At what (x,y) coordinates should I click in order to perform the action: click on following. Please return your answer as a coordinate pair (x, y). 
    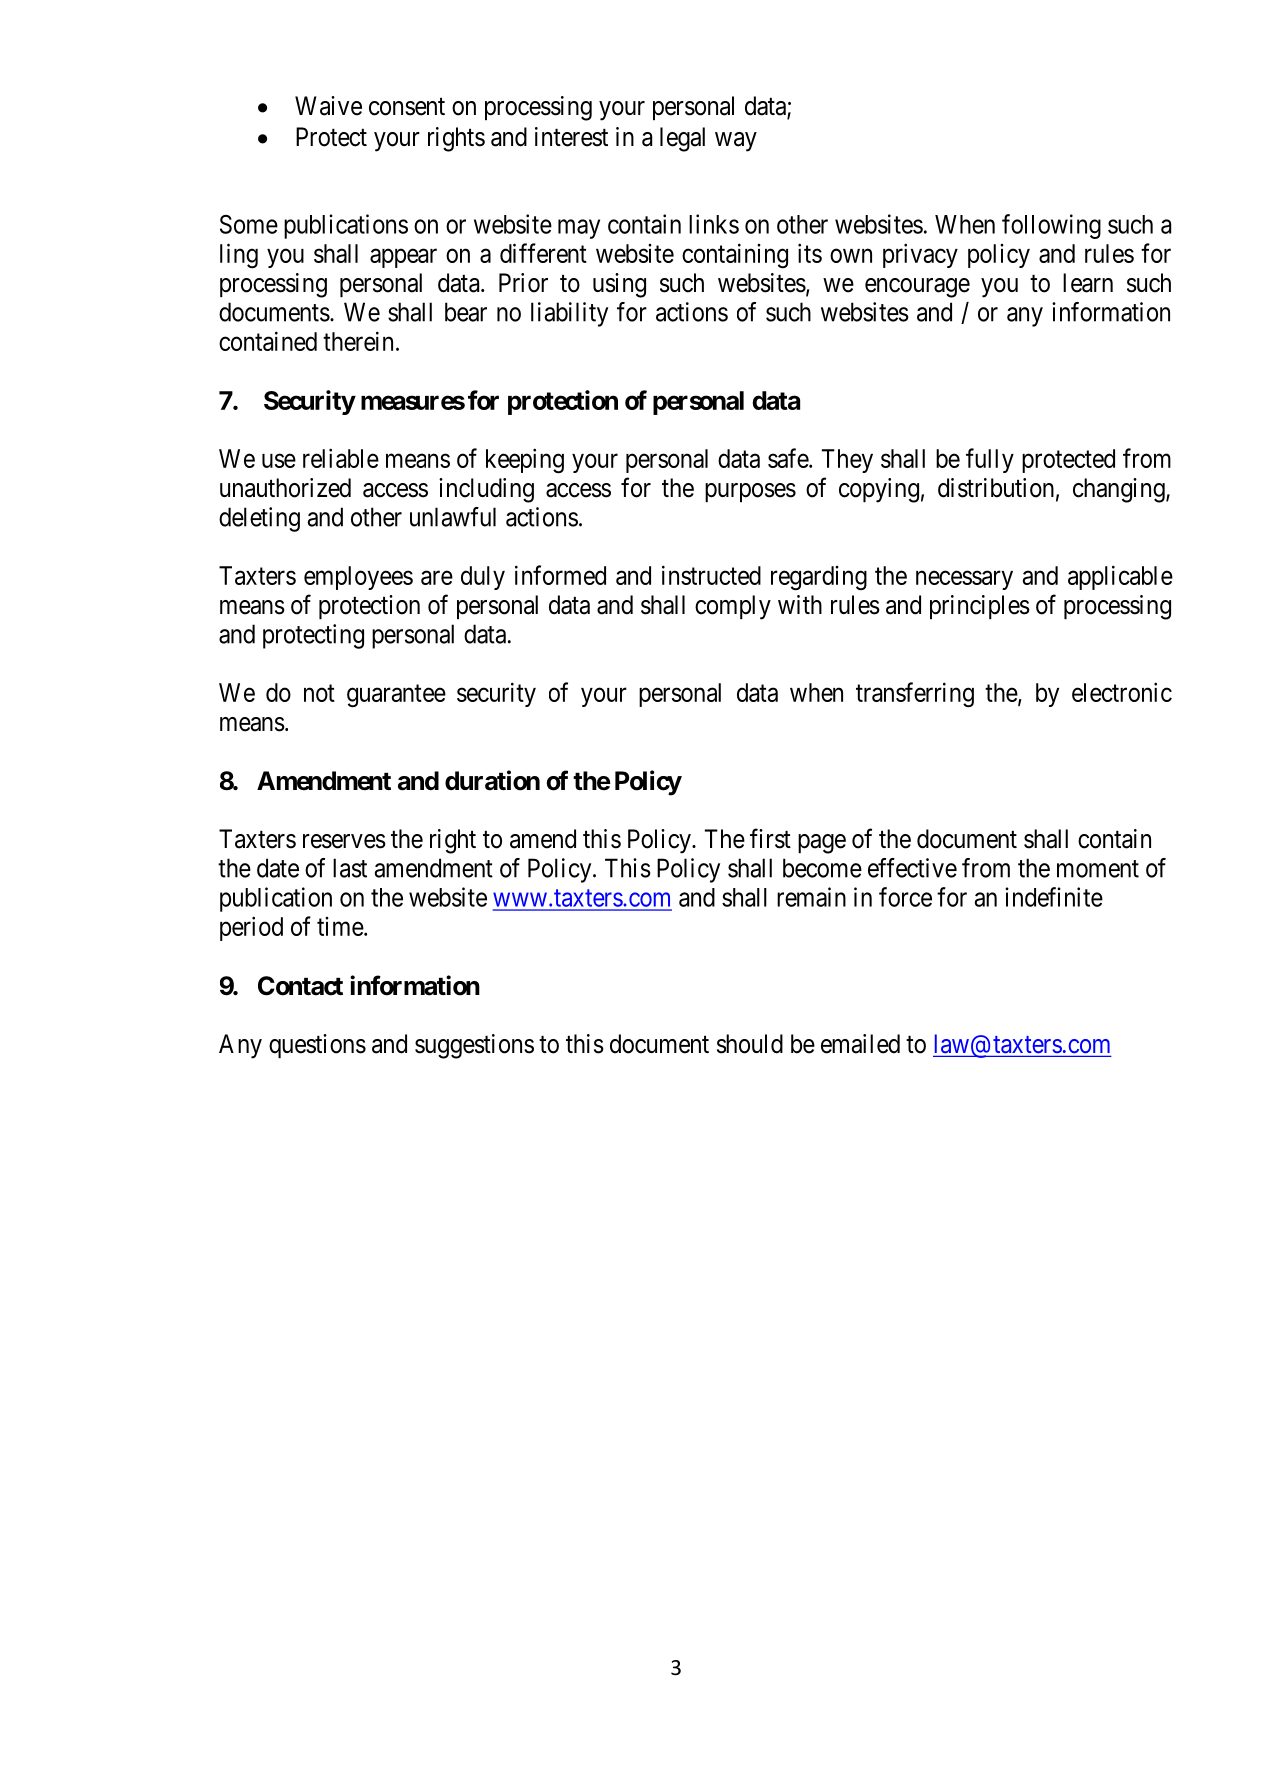
    Looking at the image, I should click on (1051, 226).
